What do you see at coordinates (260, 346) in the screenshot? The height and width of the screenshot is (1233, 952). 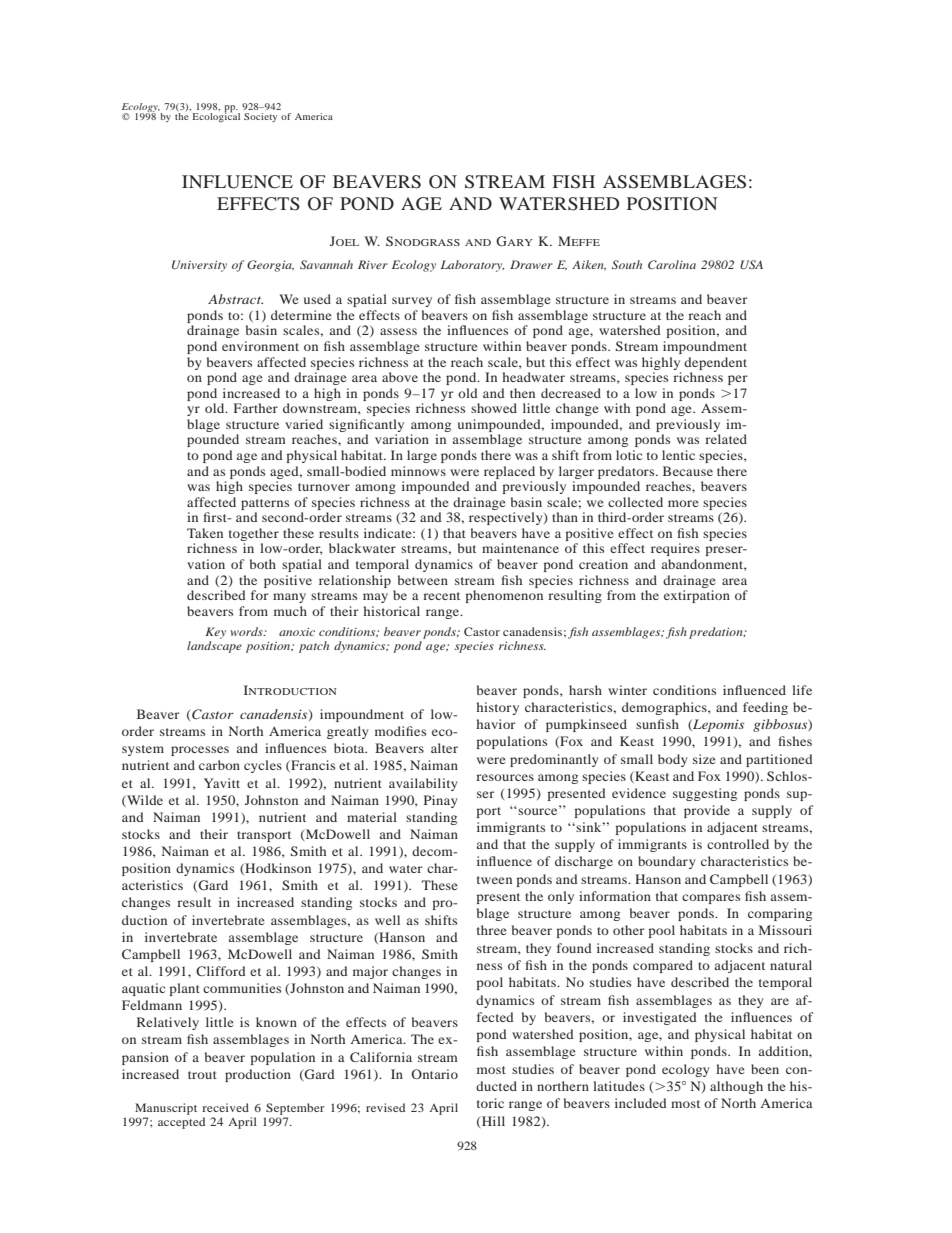 I see `environment` at bounding box center [260, 346].
